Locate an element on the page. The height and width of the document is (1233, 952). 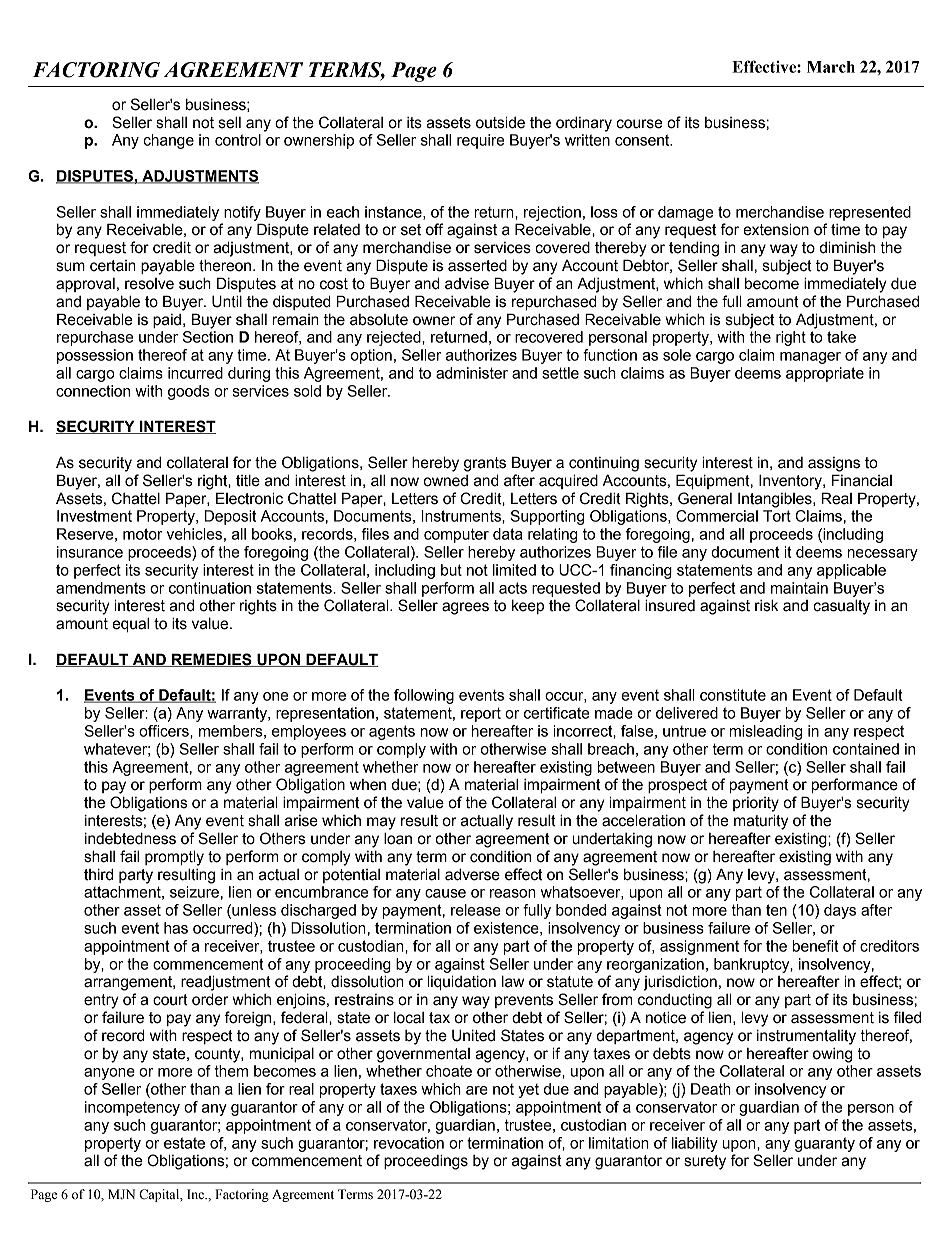
motor is located at coordinates (143, 534).
